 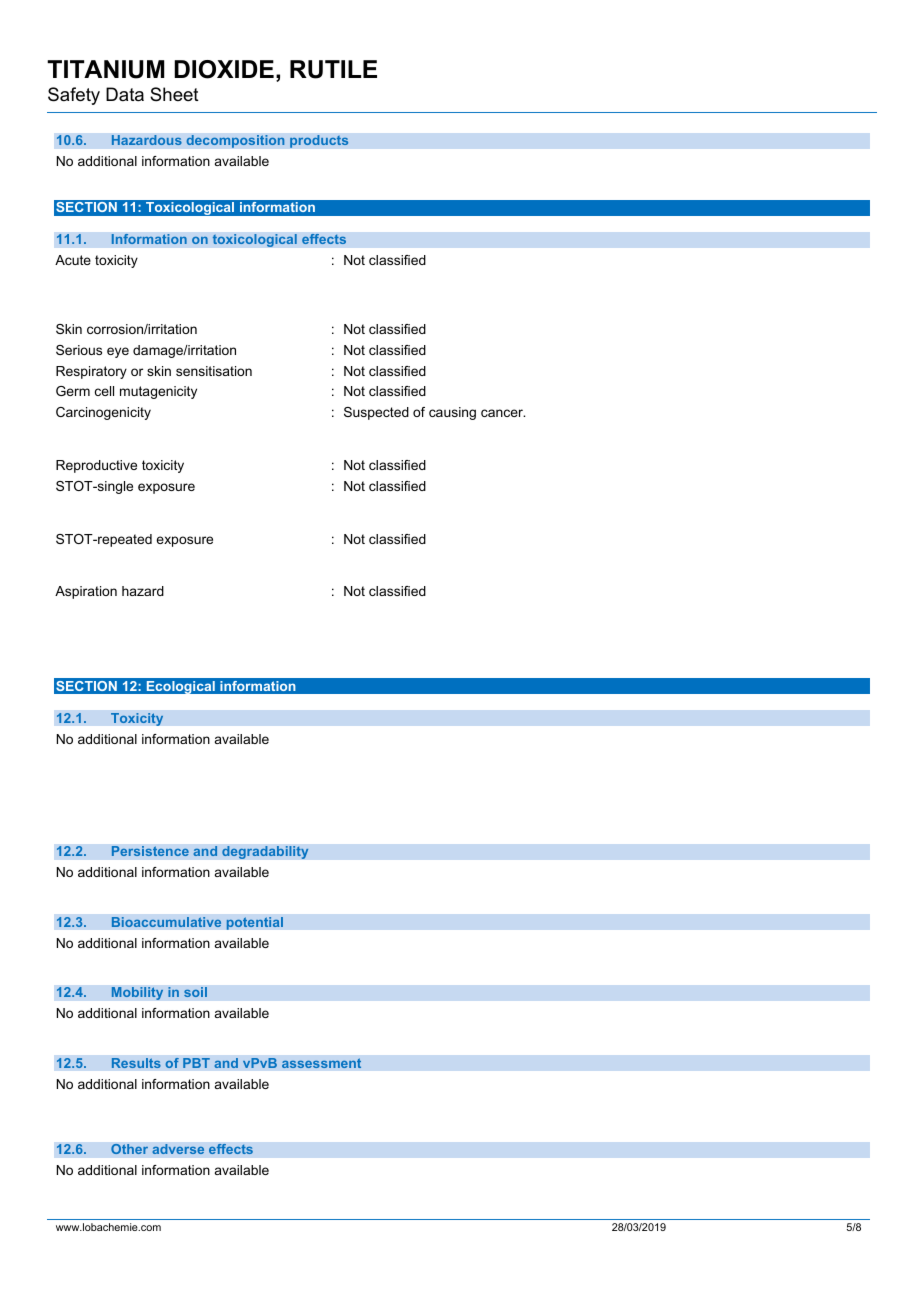 I want to click on Persistence, so click(x=150, y=851).
